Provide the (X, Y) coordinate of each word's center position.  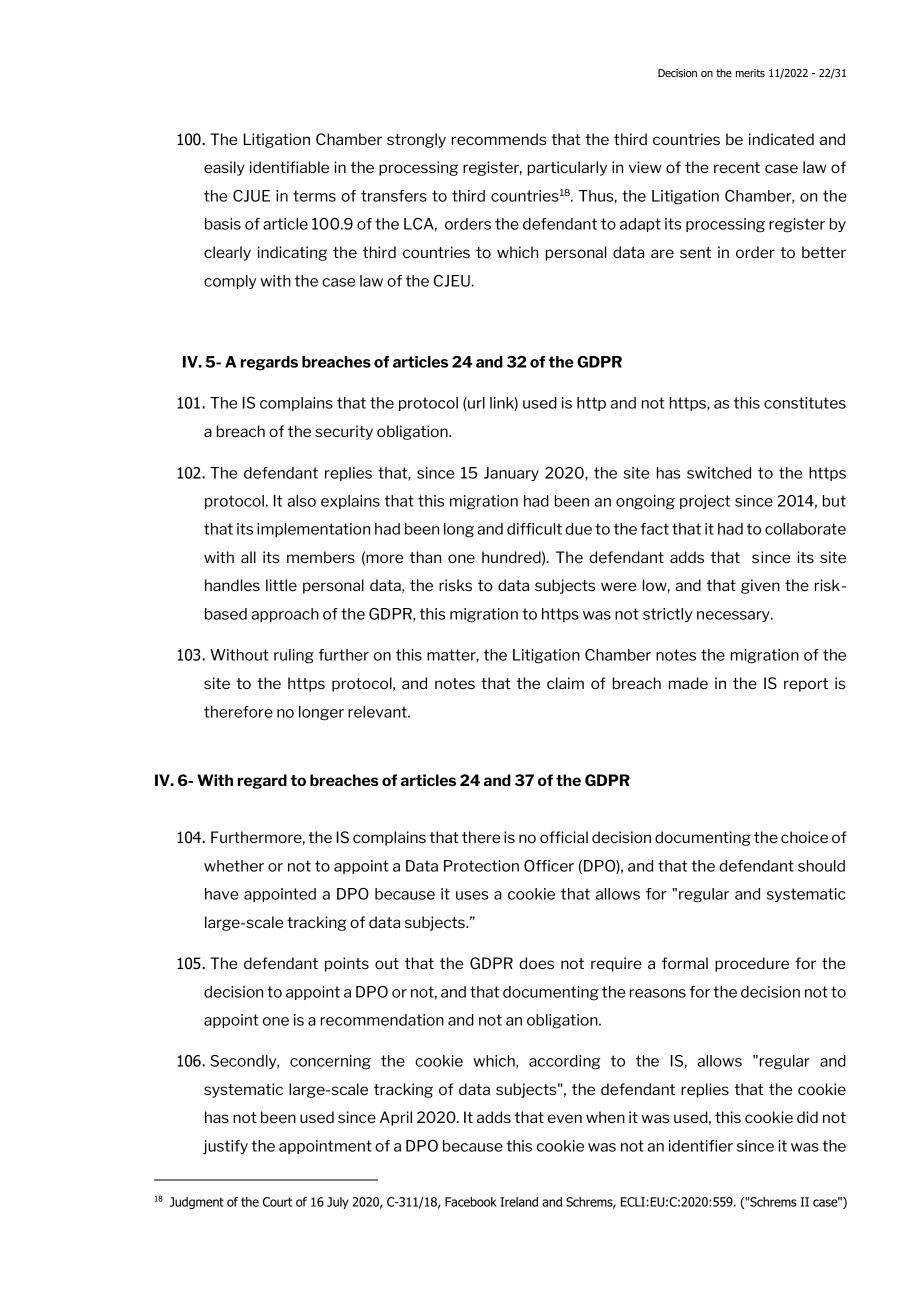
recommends (499, 139)
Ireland (519, 1202)
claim (565, 683)
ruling (294, 656)
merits (750, 73)
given (760, 586)
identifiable (289, 167)
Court (277, 1202)
